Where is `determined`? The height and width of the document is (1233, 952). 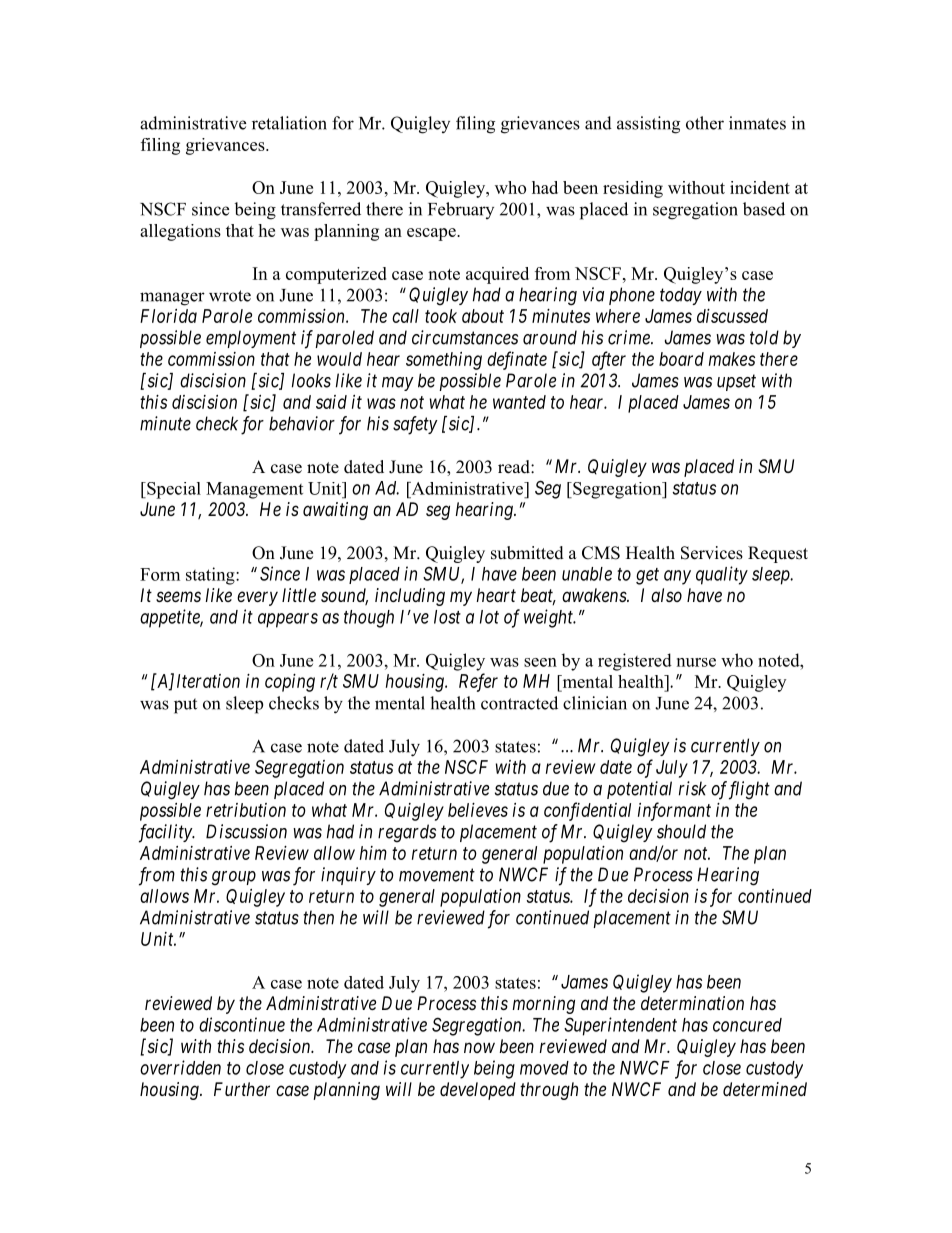
determined is located at coordinates (765, 1089).
